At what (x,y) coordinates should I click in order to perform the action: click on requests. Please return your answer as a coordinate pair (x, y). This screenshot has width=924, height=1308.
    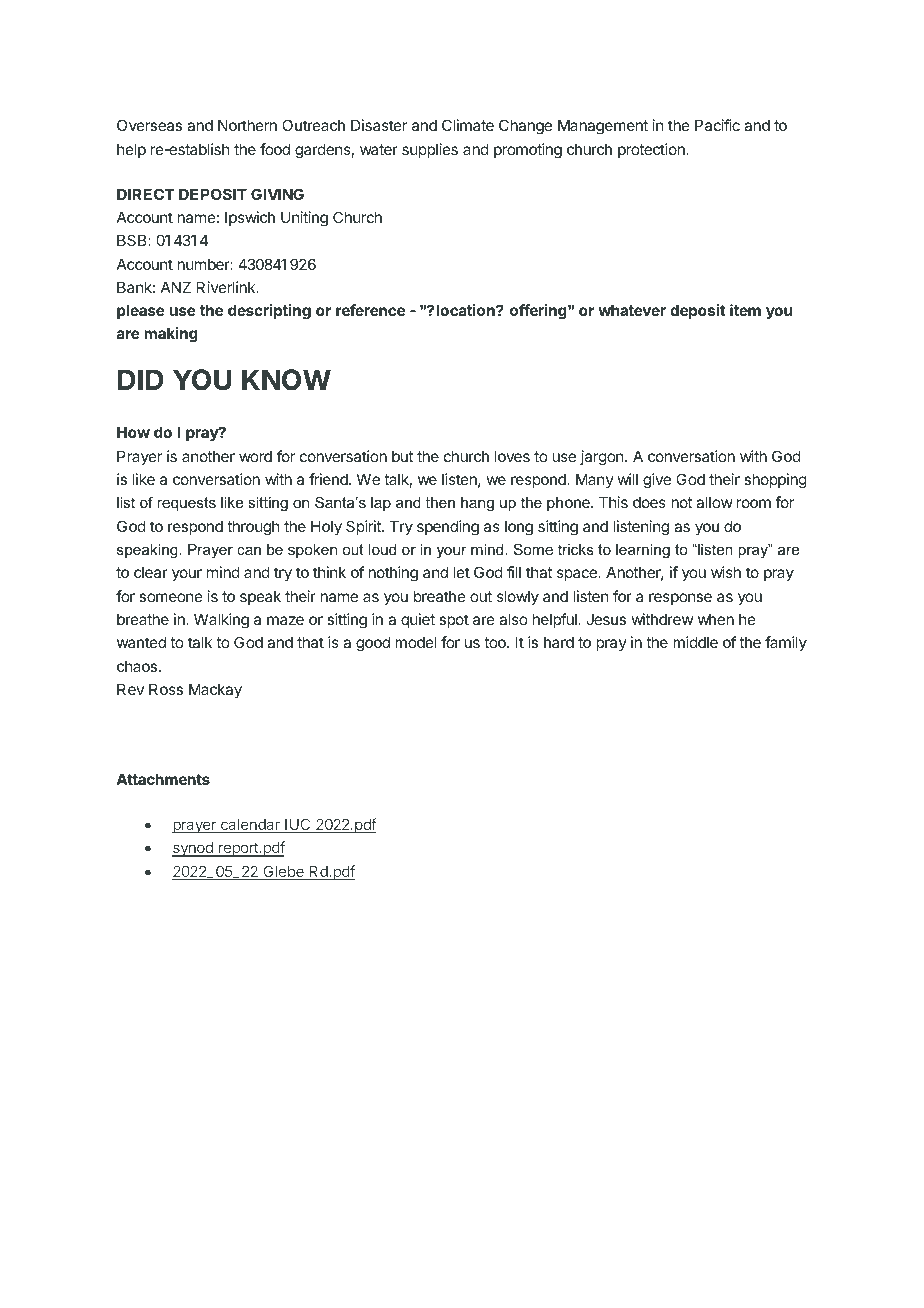
    Looking at the image, I should click on (186, 504).
